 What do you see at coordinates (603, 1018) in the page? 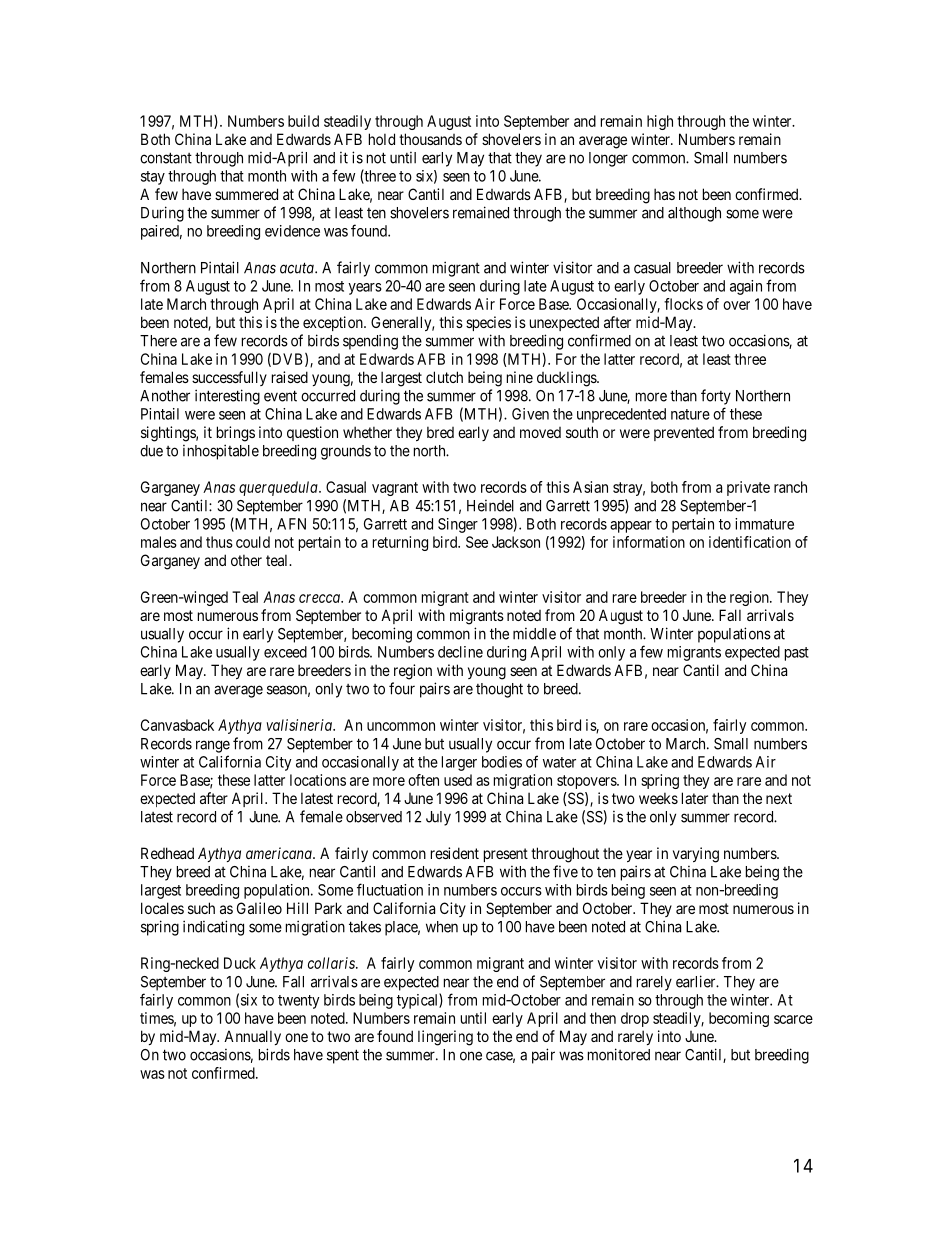
I see `then` at bounding box center [603, 1018].
